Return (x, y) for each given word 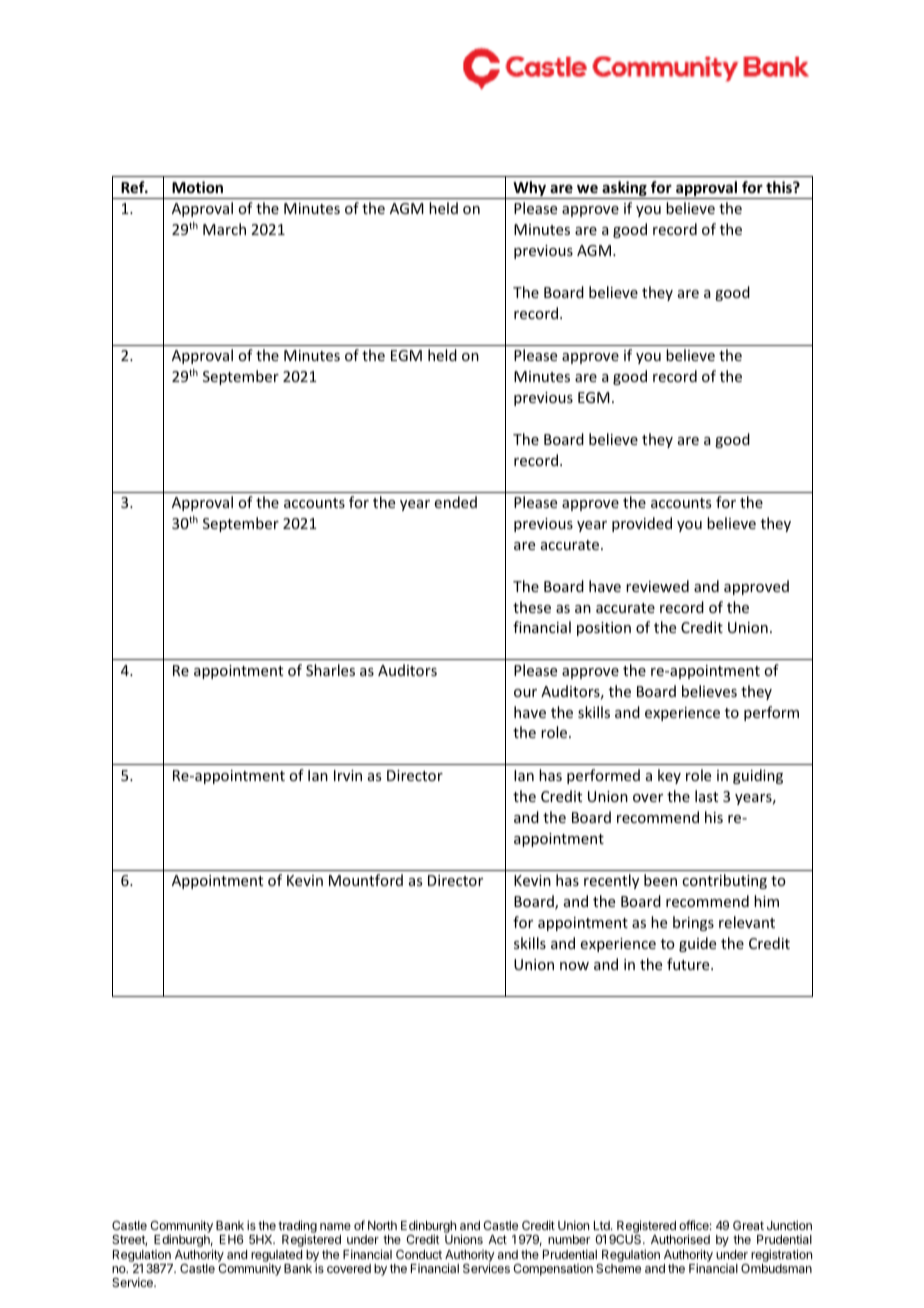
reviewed (657, 586)
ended (456, 502)
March (224, 229)
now (574, 966)
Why (529, 190)
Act (497, 1239)
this (780, 187)
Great (748, 1225)
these (532, 607)
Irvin (348, 775)
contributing (724, 881)
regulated (276, 1257)
